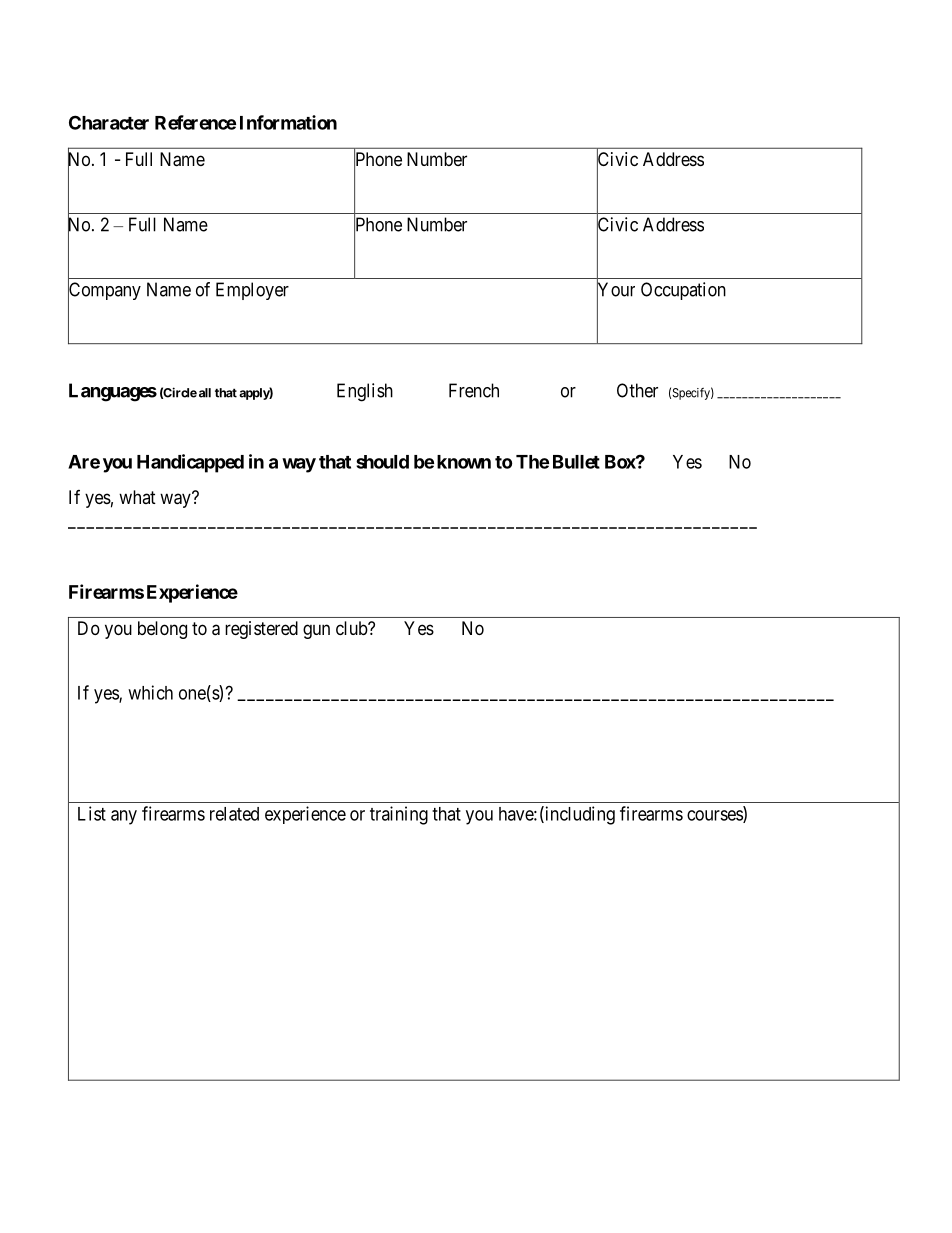  What do you see at coordinates (576, 462) in the image?
I see `Bullet` at bounding box center [576, 462].
